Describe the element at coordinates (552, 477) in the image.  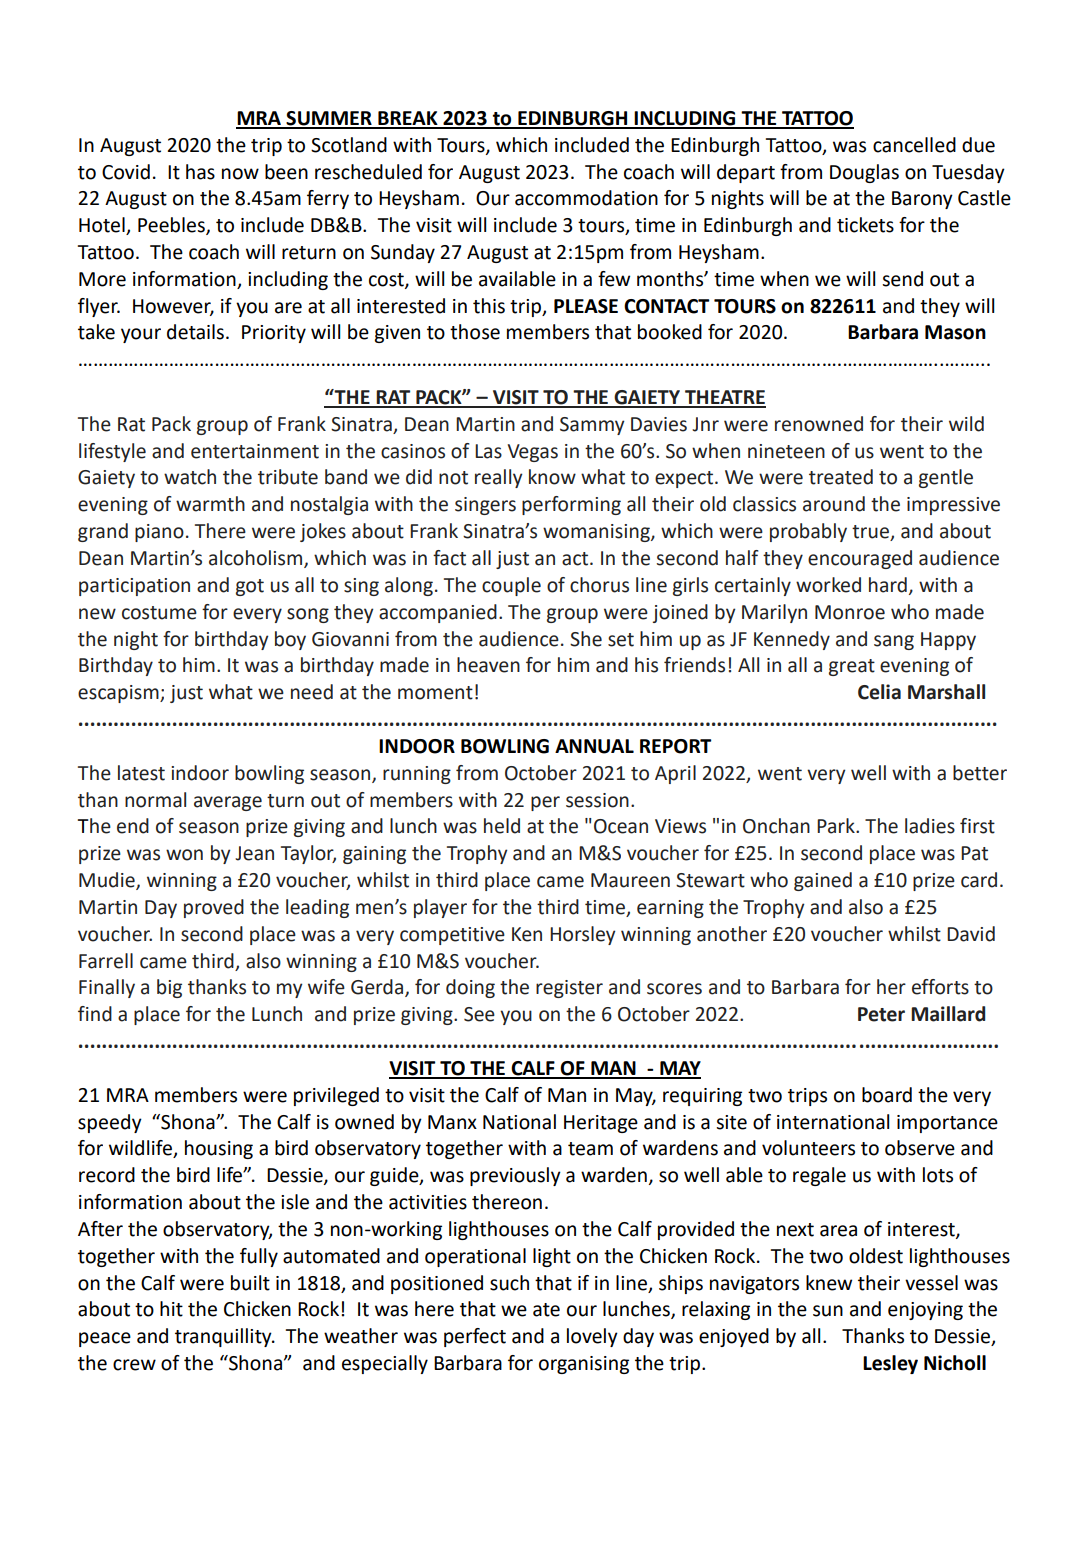
I see `know` at that location.
